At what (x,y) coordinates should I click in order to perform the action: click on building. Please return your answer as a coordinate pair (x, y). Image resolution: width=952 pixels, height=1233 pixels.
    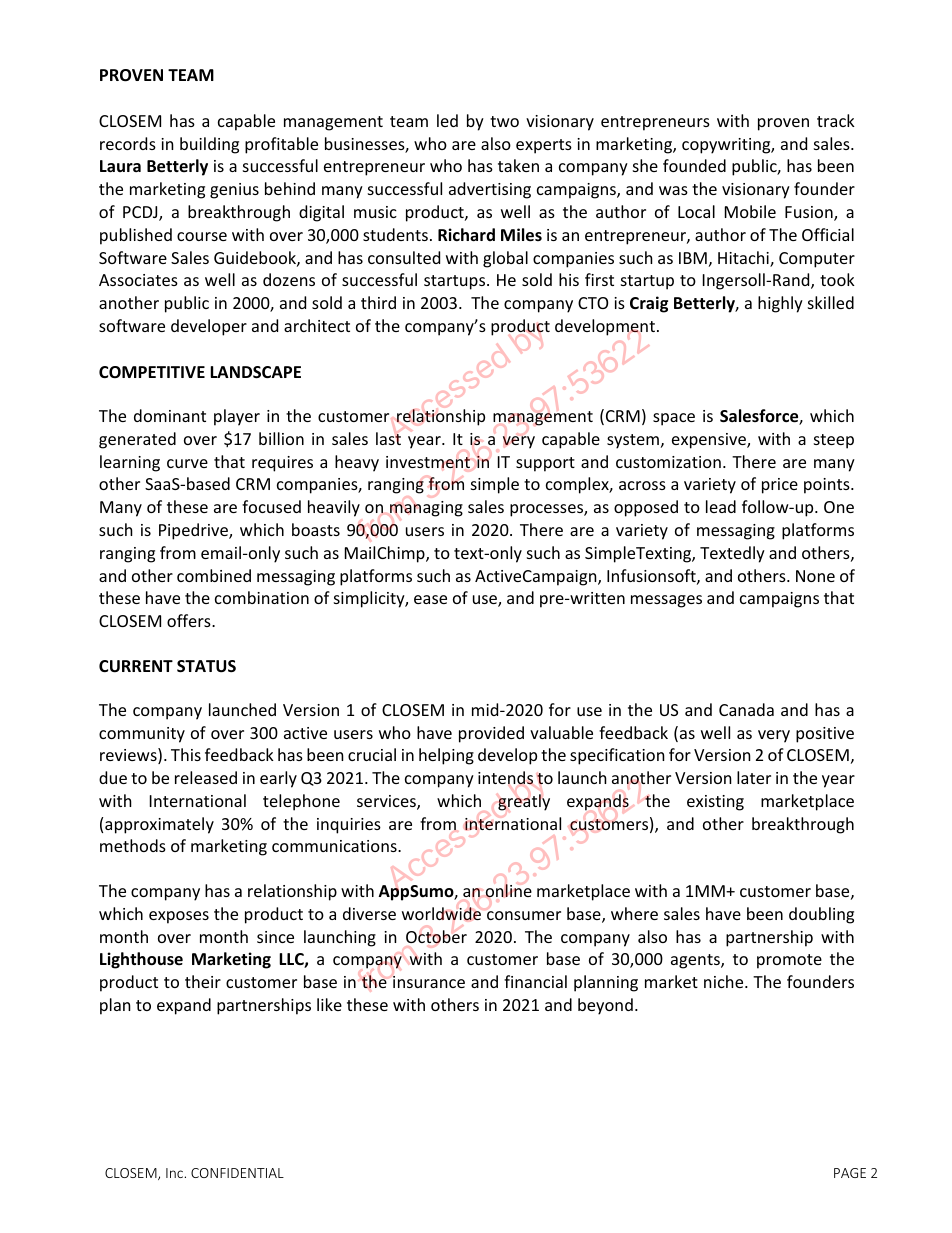
    Looking at the image, I should click on (209, 145).
